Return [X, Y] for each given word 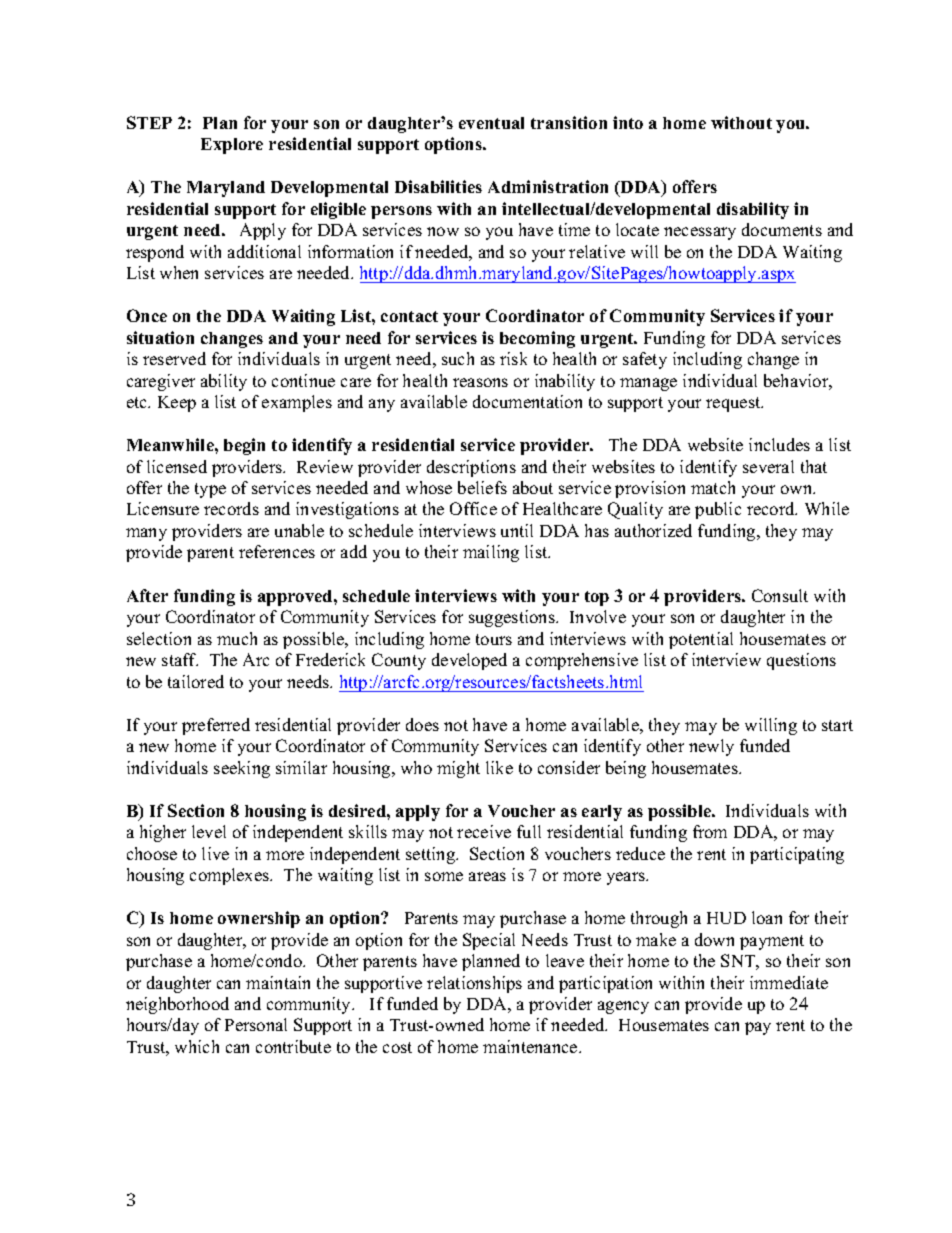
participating [797, 855]
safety [645, 360]
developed [469, 661]
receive [484, 831]
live [215, 853]
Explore [232, 146]
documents [782, 229]
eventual [491, 123]
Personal [256, 1024]
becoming [537, 339]
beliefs [482, 487]
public [718, 510]
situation [160, 337]
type [210, 490]
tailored [196, 681]
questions [801, 661]
